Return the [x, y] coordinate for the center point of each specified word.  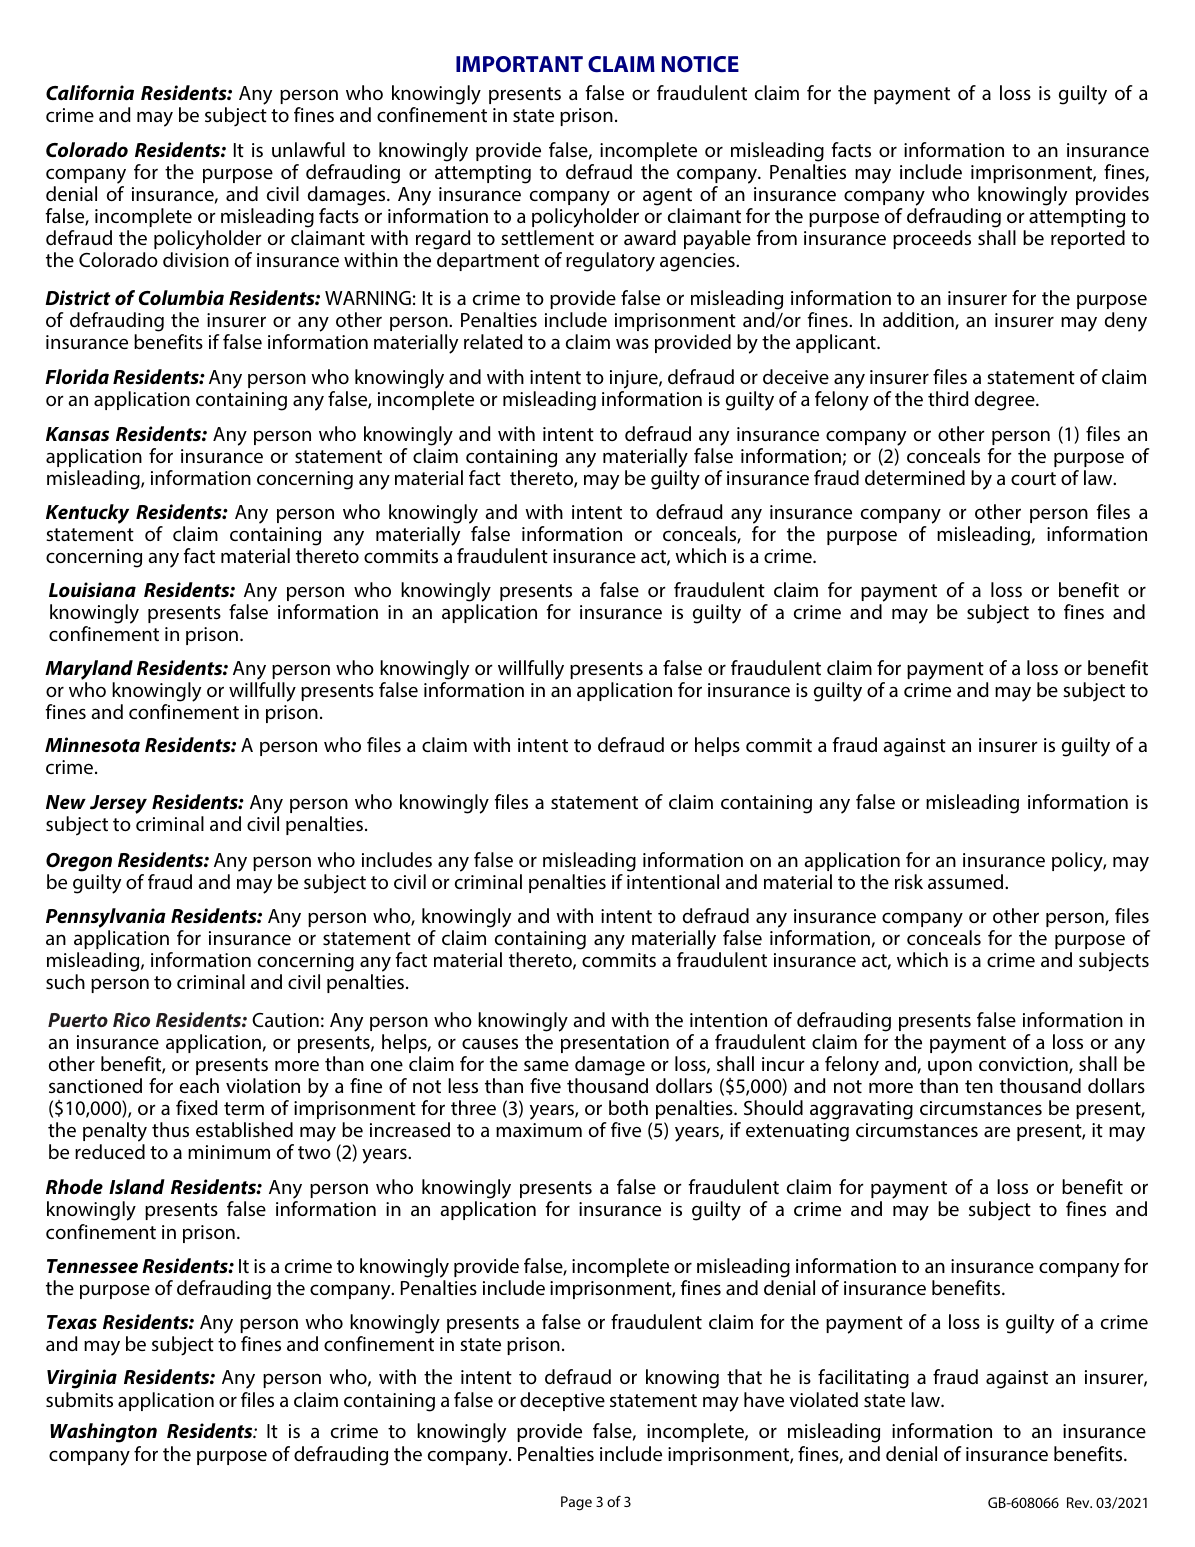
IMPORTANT [519, 64]
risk [909, 881]
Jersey [118, 804]
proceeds [932, 239]
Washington [103, 1433]
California [90, 92]
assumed [967, 882]
